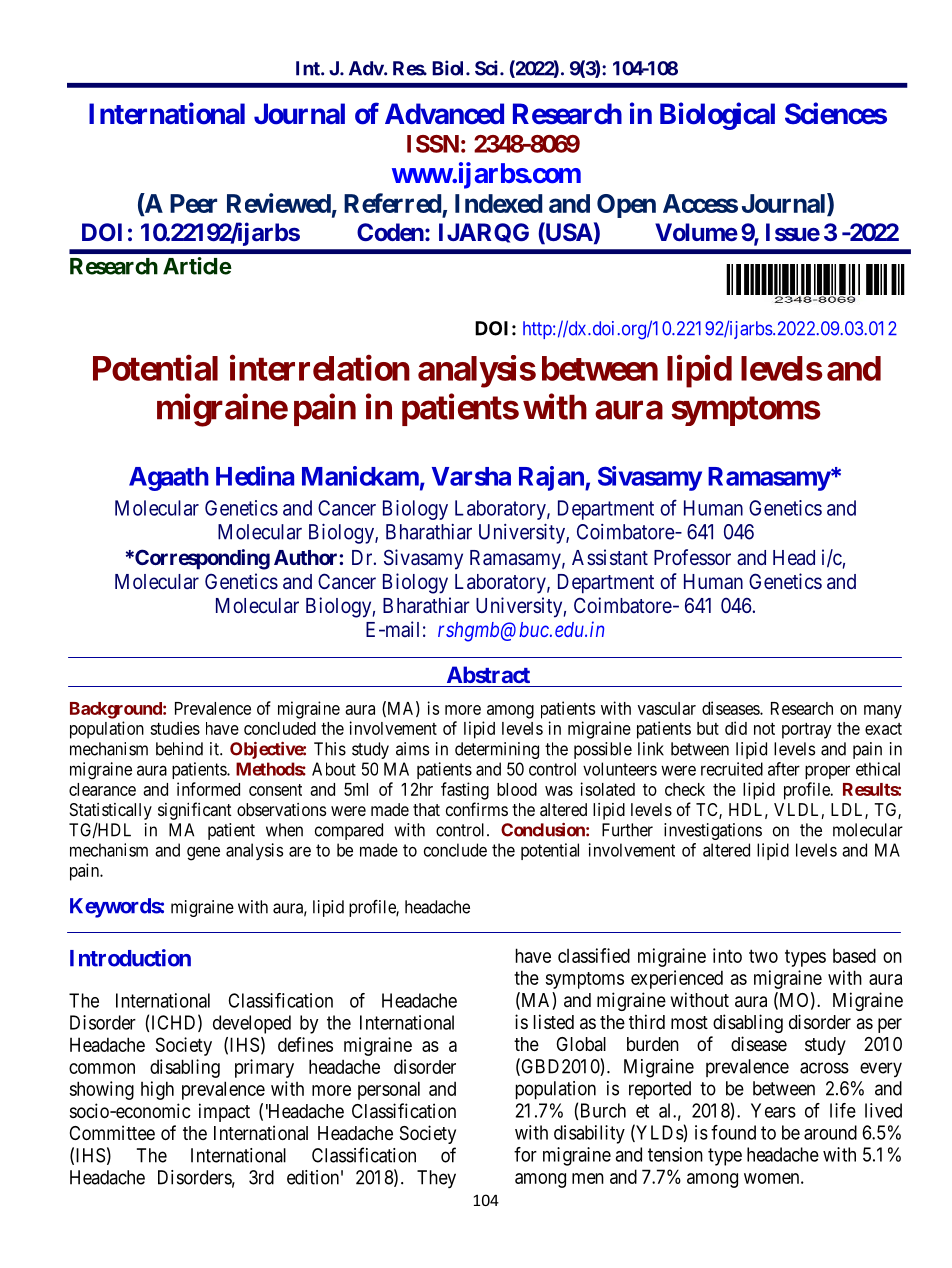 Image resolution: width=952 pixels, height=1268 pixels. Describe the element at coordinates (433, 144) in the page. I see `ISSN` at that location.
